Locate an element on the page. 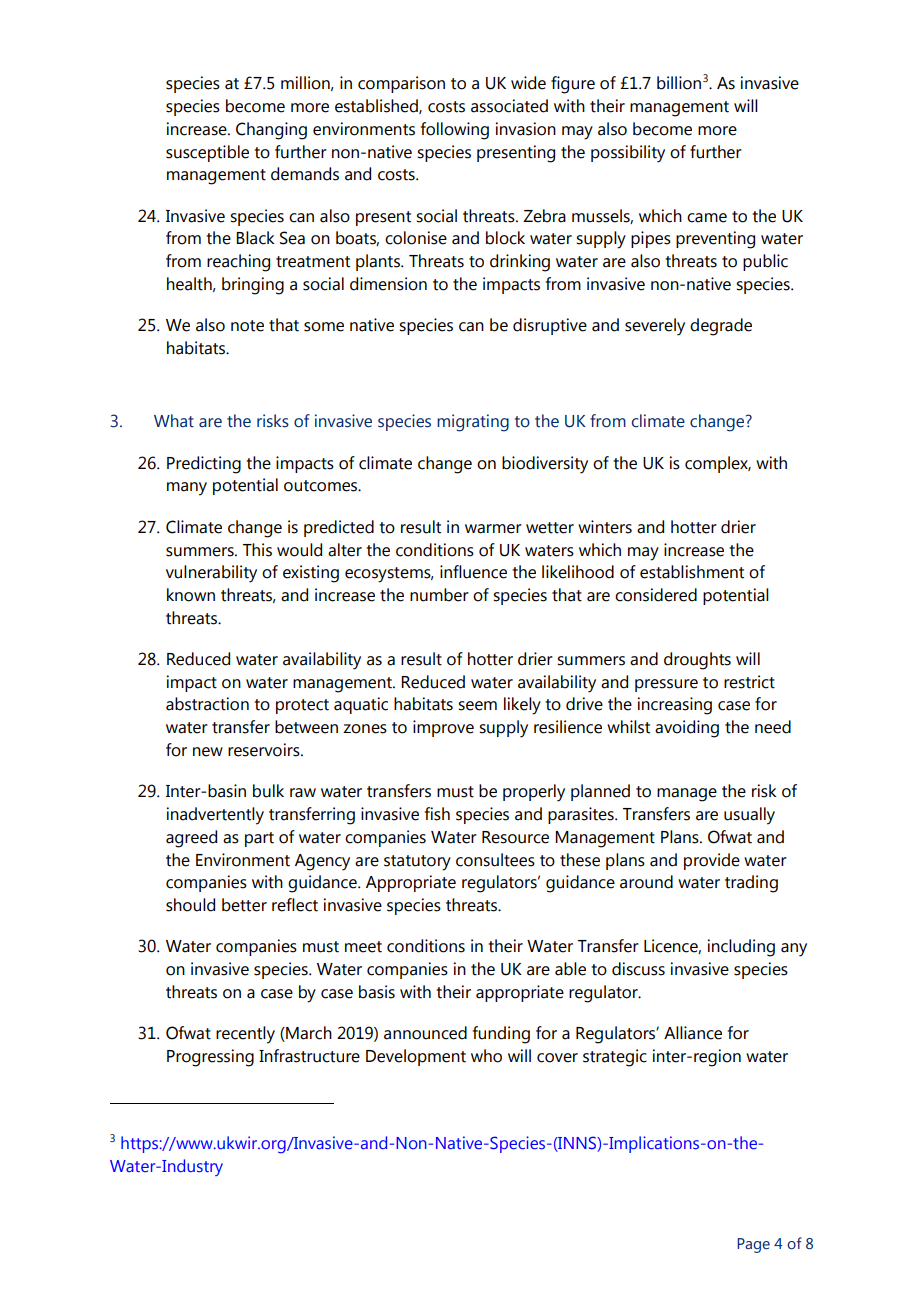 This page has width=924, height=1308. seem is located at coordinates (477, 706).
